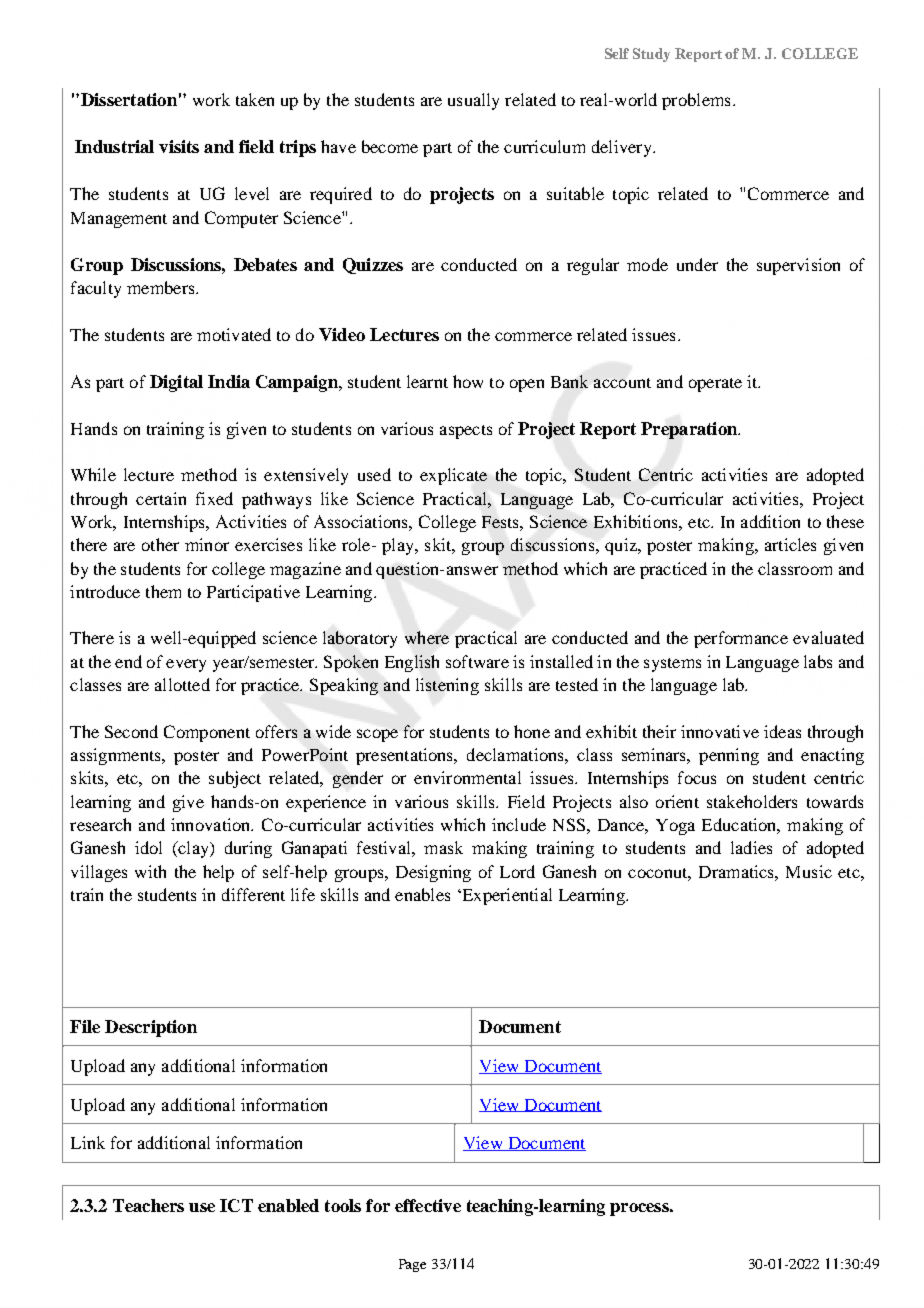 The width and height of the page is (924, 1308). I want to click on usually, so click(473, 101).
